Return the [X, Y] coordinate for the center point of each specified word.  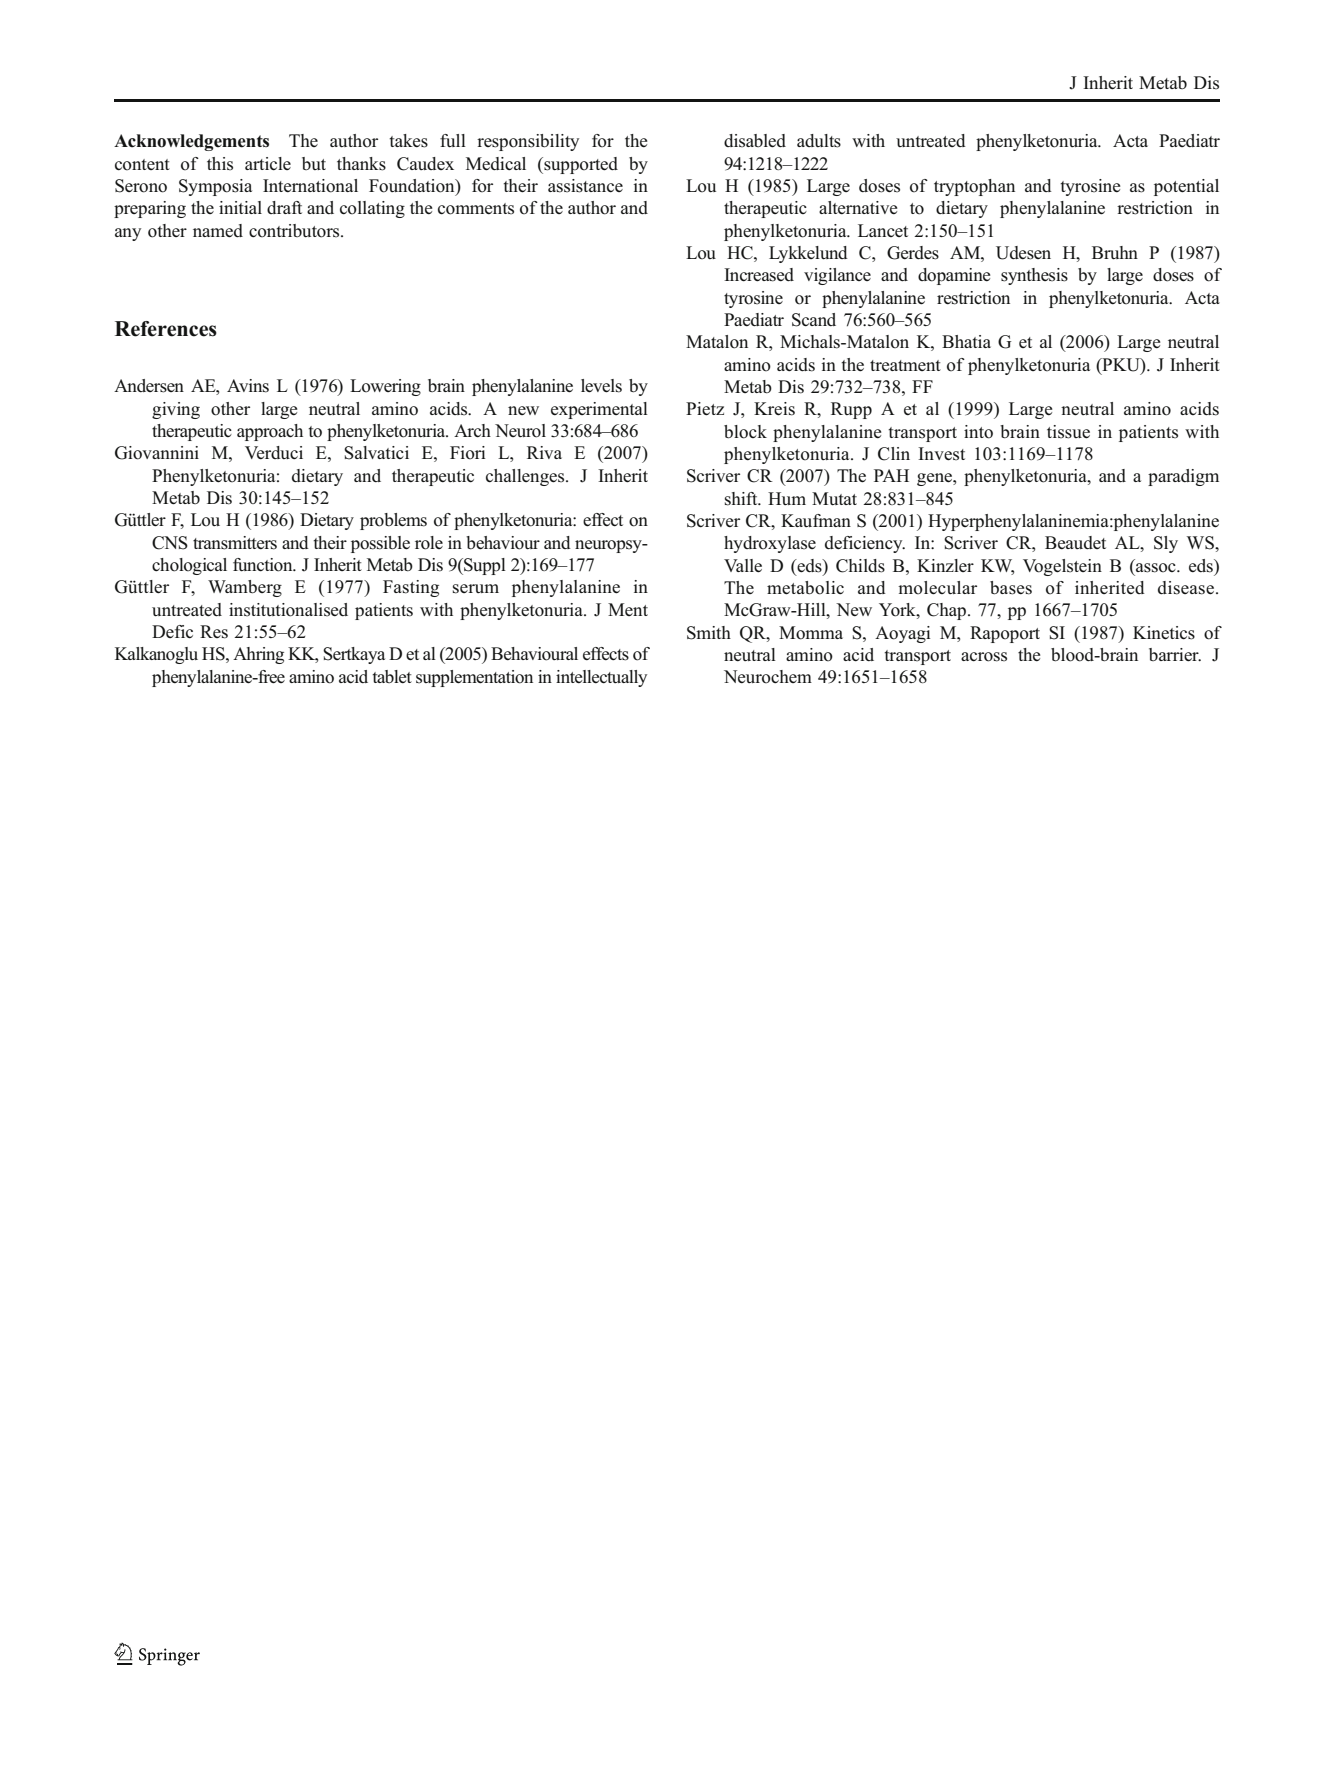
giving [176, 410]
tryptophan [974, 187]
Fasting [411, 588]
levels [601, 386]
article [268, 164]
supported [580, 165]
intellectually [601, 678]
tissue [1068, 432]
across [984, 657]
